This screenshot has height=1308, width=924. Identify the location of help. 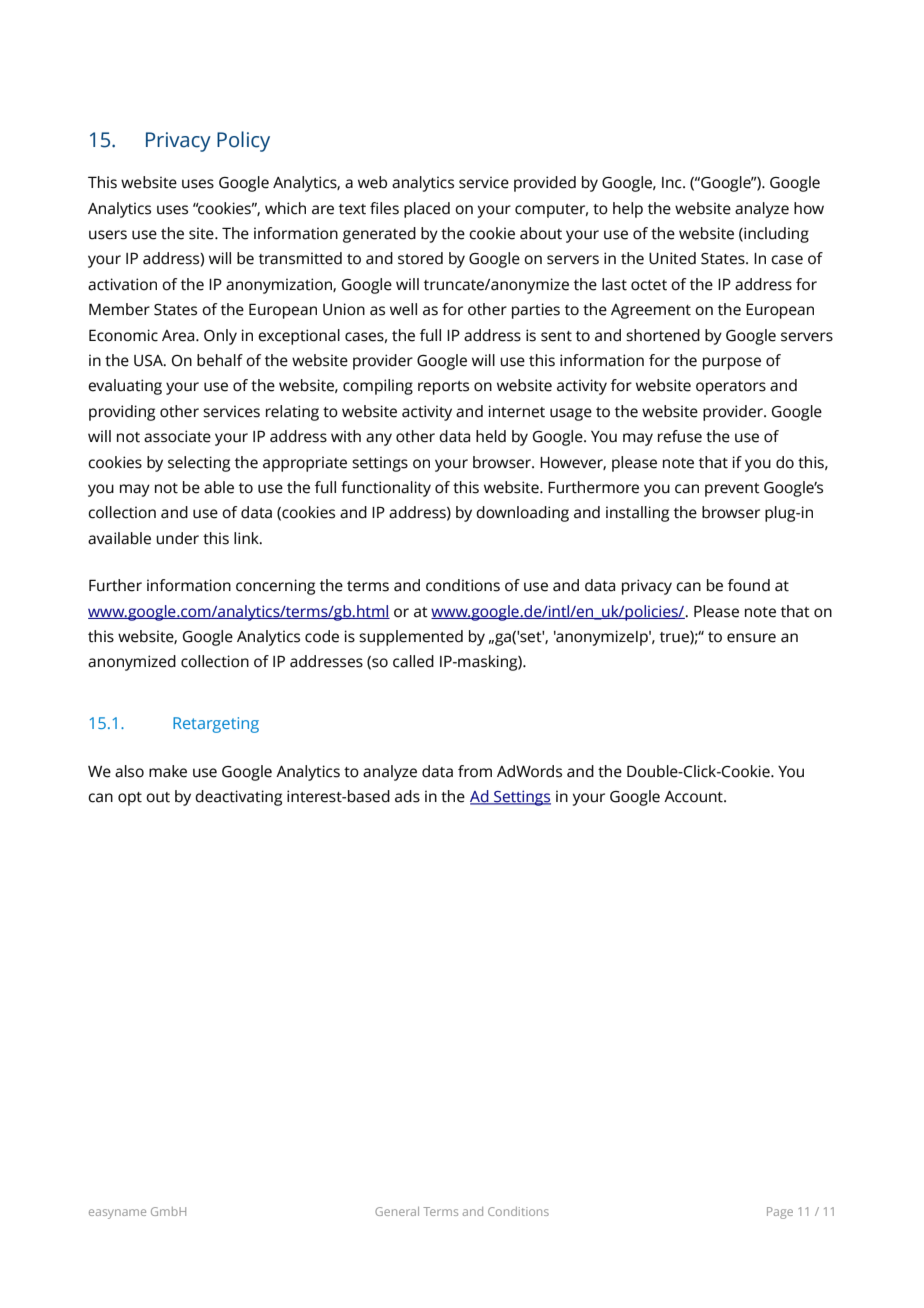
(628, 210).
